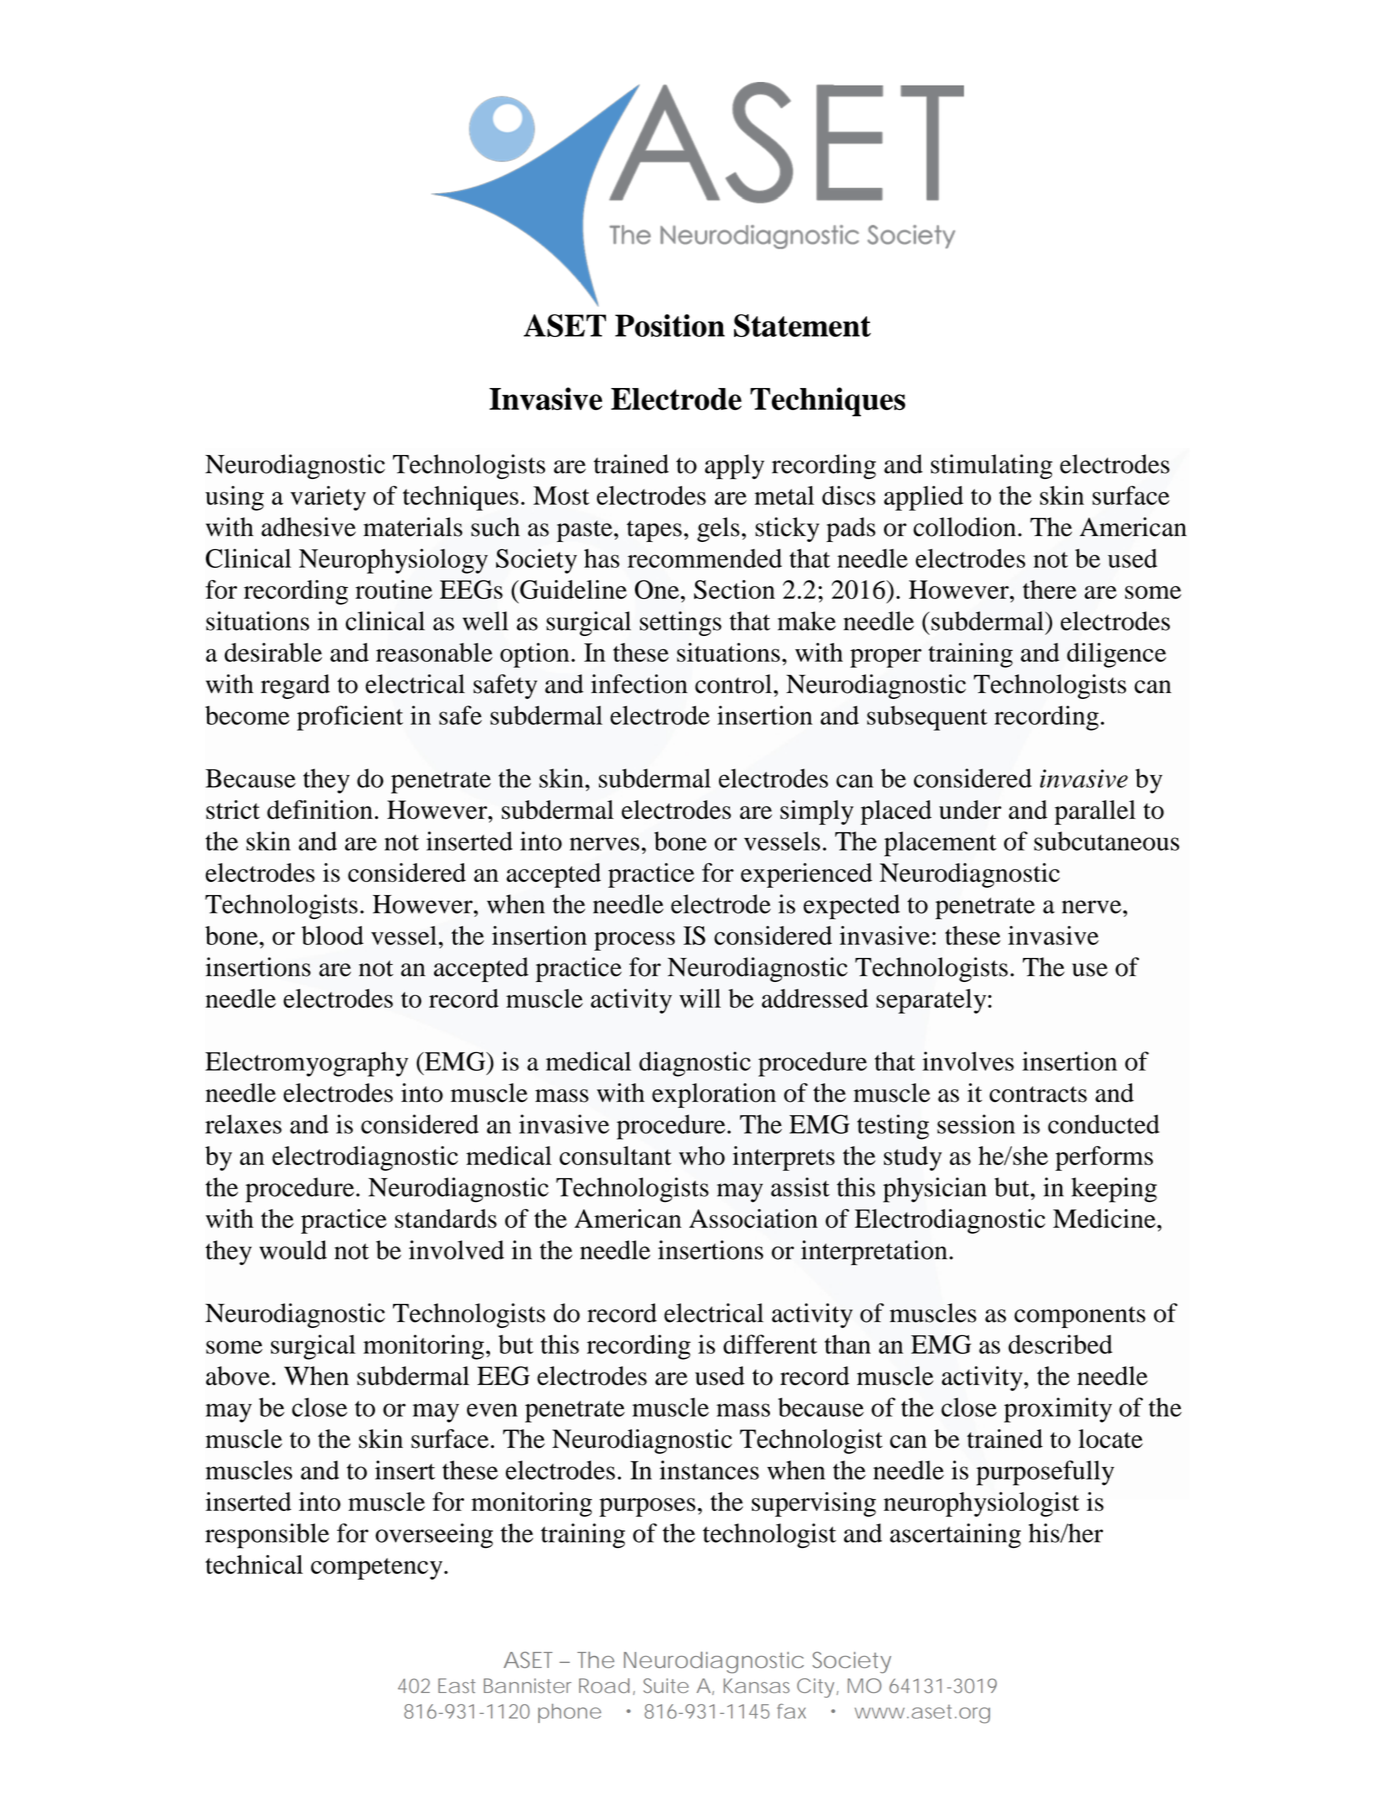  What do you see at coordinates (306, 1064) in the screenshot?
I see `Electromyography` at bounding box center [306, 1064].
